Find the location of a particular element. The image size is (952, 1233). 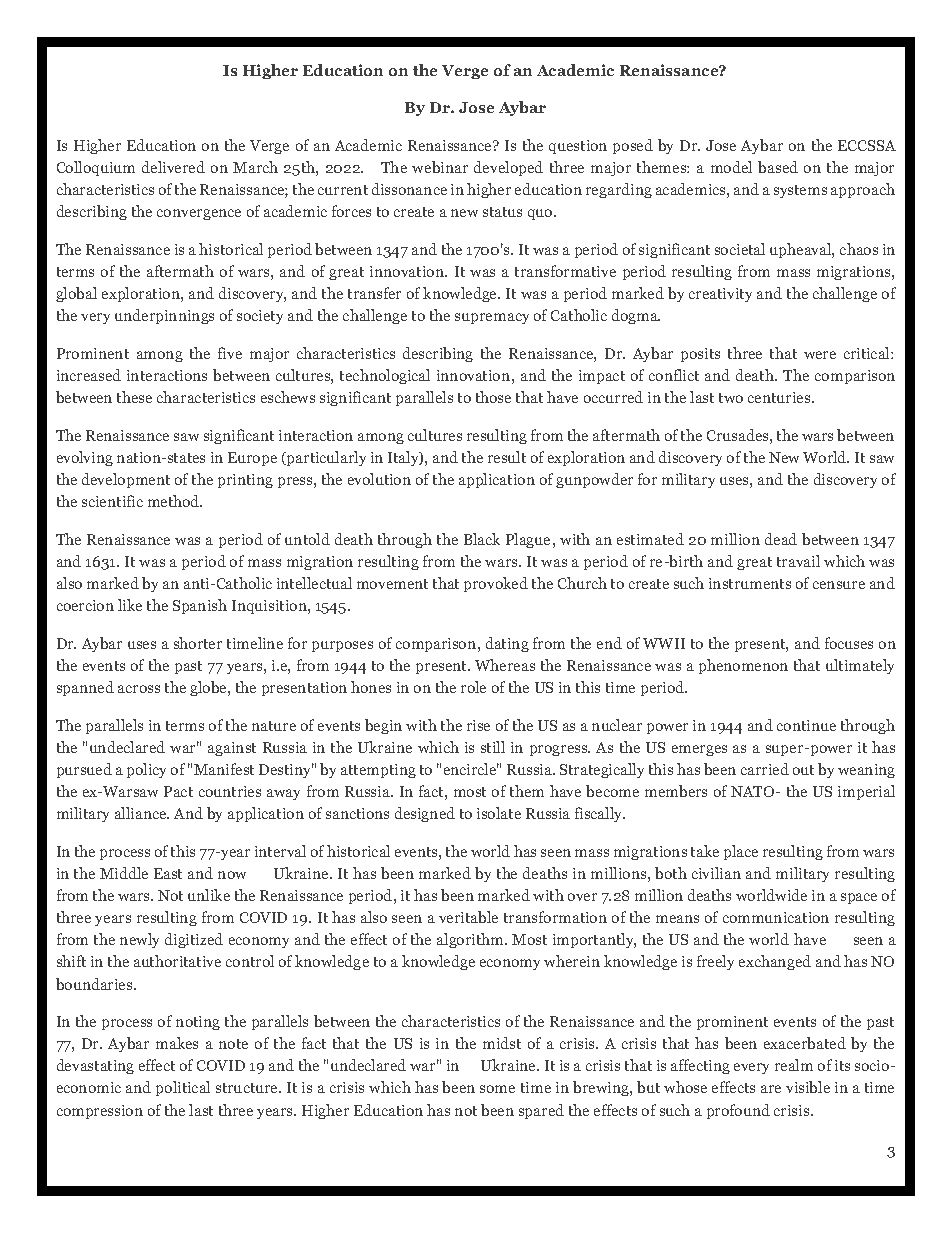

some is located at coordinates (497, 1089).
